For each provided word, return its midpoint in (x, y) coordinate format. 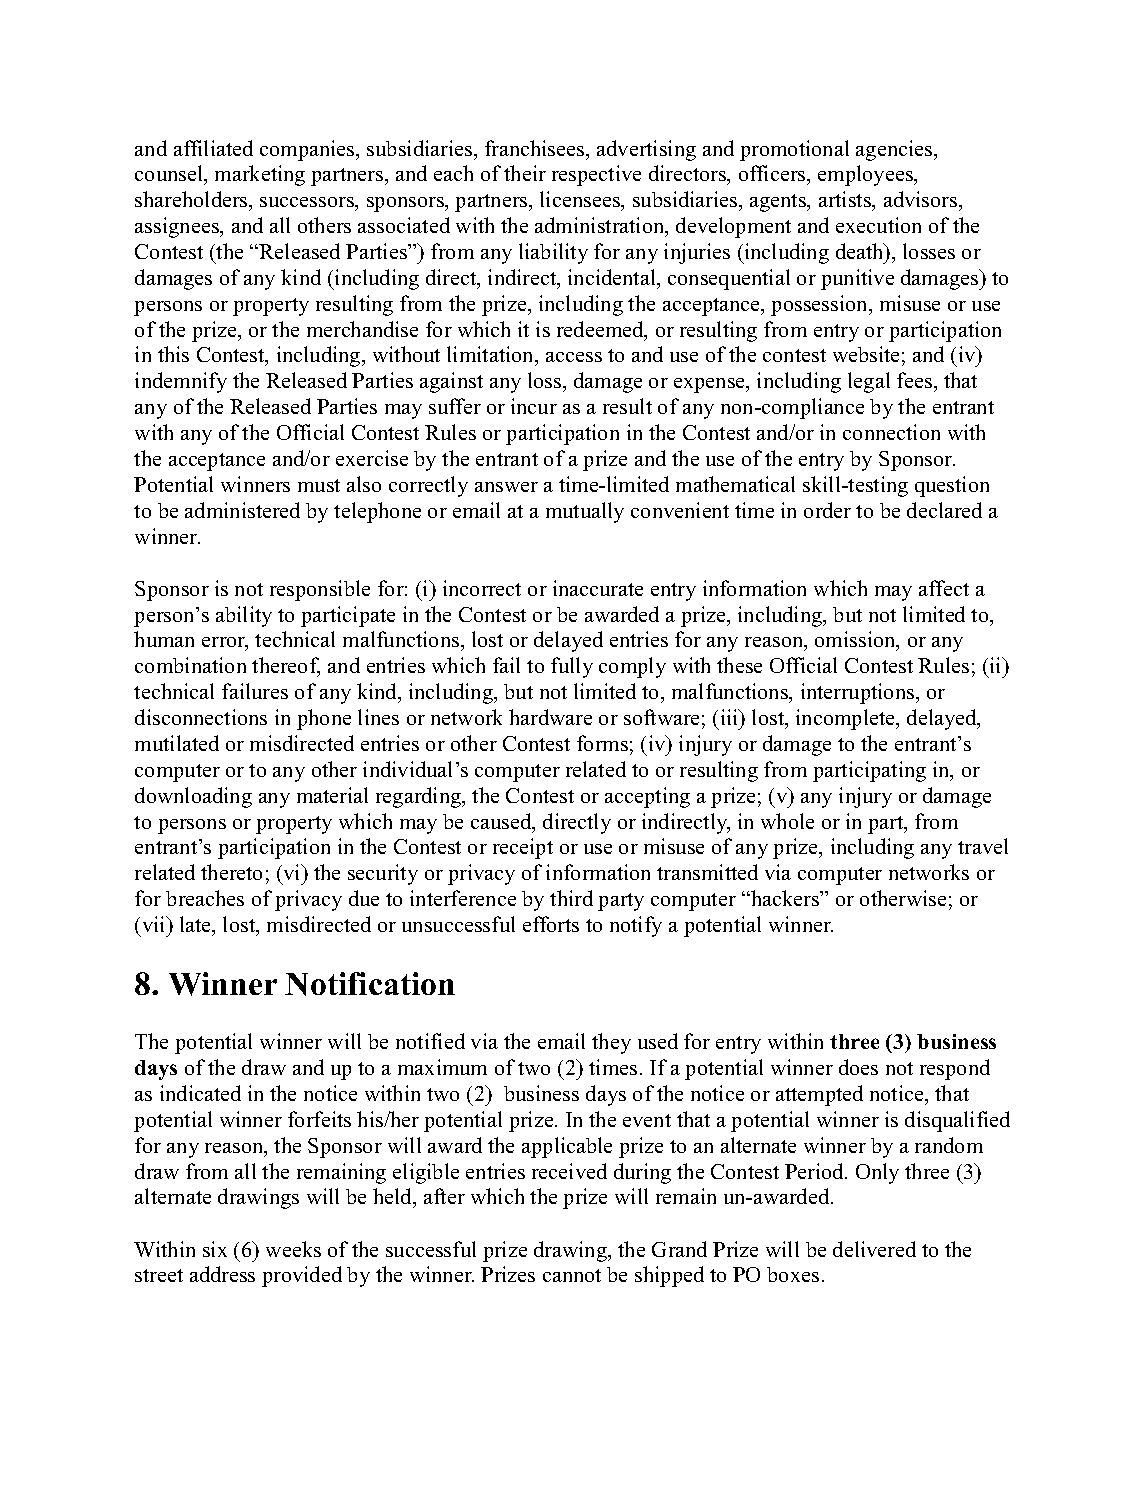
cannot (572, 1275)
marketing (260, 175)
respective (596, 175)
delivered (874, 1249)
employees (866, 175)
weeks (293, 1249)
